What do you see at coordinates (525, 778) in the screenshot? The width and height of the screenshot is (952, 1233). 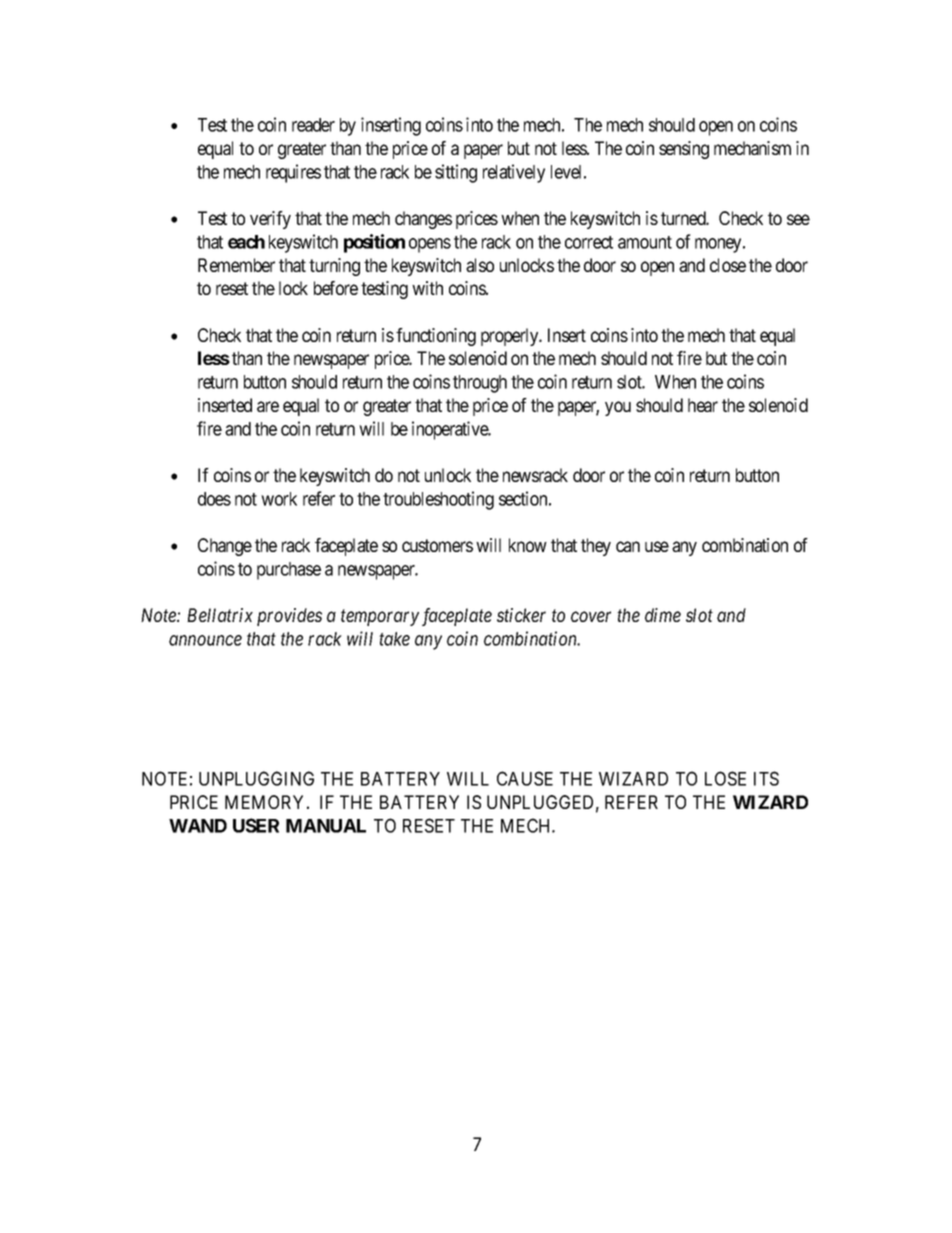 I see `CAUSE` at bounding box center [525, 778].
